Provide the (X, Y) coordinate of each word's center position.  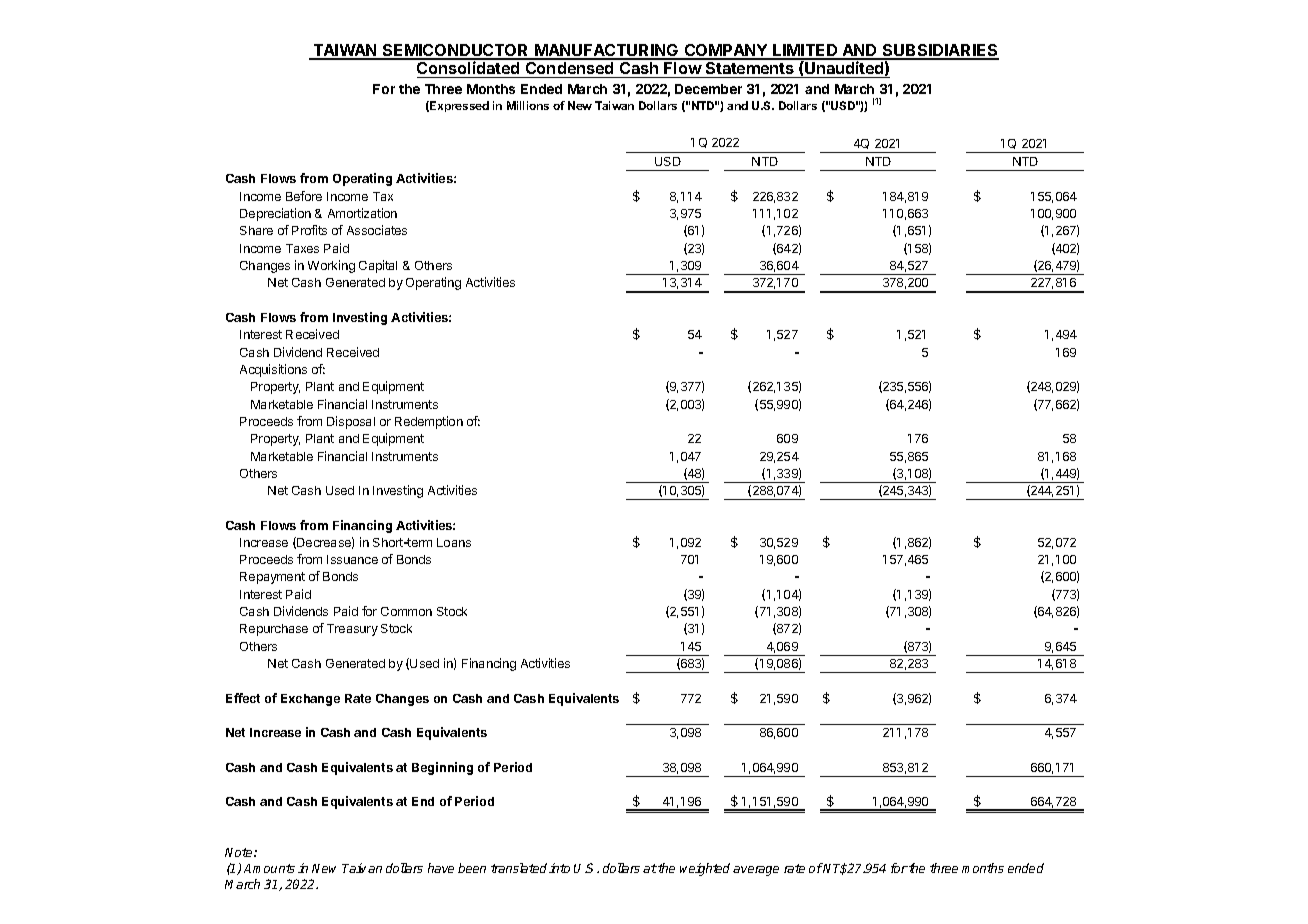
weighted (705, 869)
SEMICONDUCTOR (455, 51)
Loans (454, 542)
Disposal (351, 422)
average (756, 871)
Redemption (429, 422)
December (708, 89)
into (559, 868)
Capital (378, 266)
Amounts (269, 868)
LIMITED (805, 51)
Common (406, 611)
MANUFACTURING (607, 51)
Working (331, 266)
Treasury (352, 630)
